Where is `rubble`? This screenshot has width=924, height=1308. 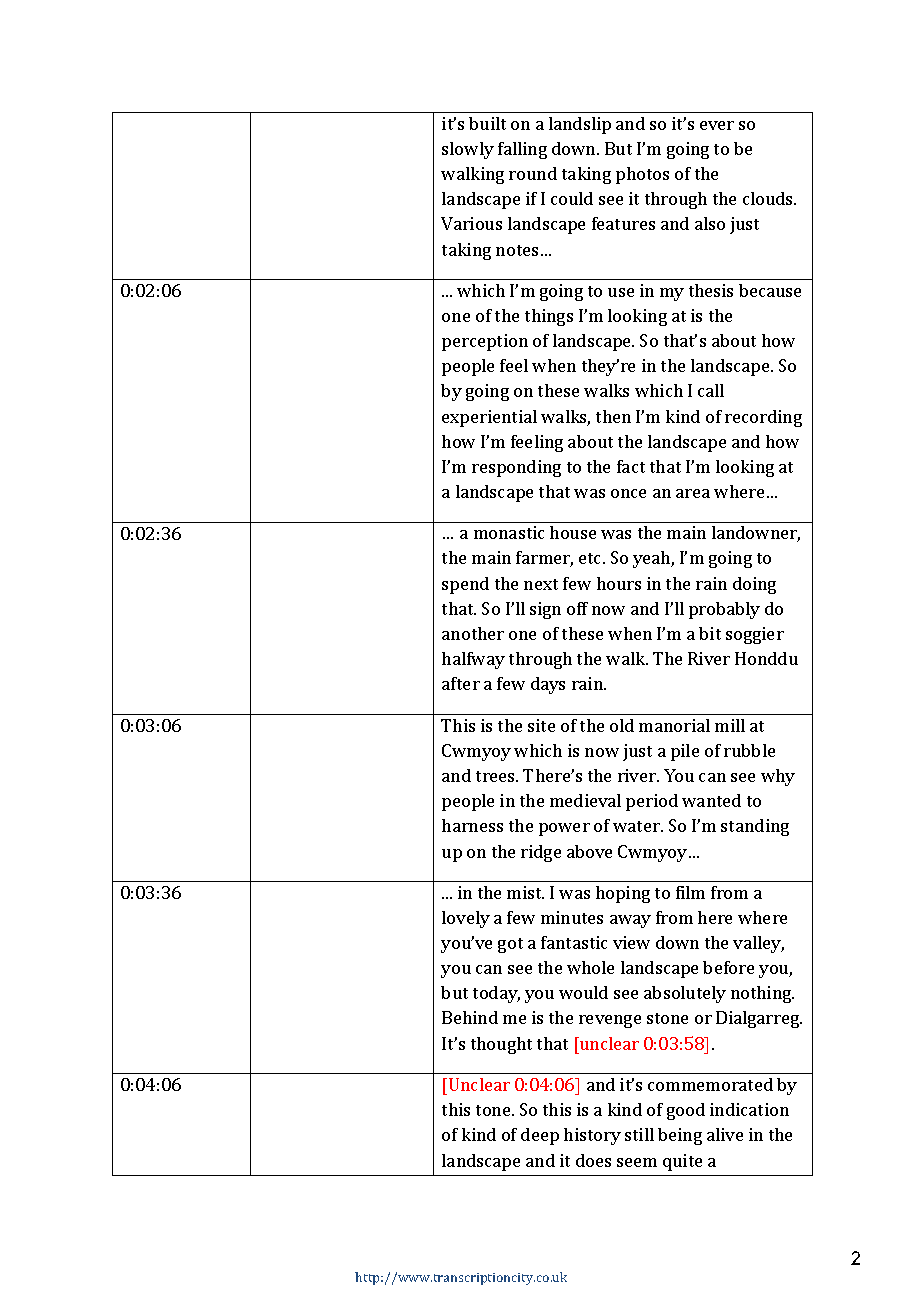
rubble is located at coordinates (749, 750).
